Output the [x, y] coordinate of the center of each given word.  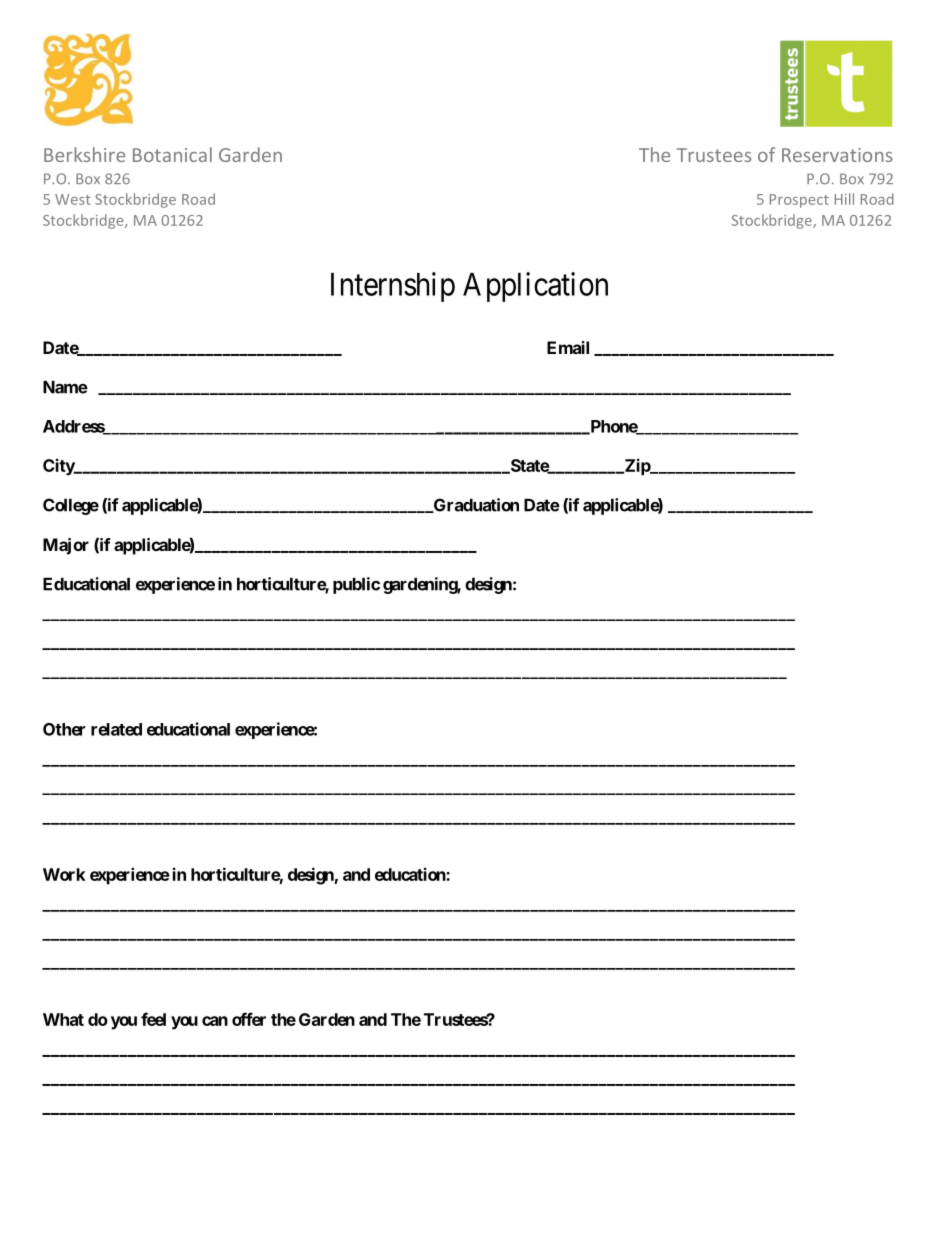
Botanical [172, 154]
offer [249, 1019]
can [215, 1021]
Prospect [799, 201]
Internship [393, 287]
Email [568, 347]
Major [66, 546]
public [356, 585]
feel [153, 1019]
